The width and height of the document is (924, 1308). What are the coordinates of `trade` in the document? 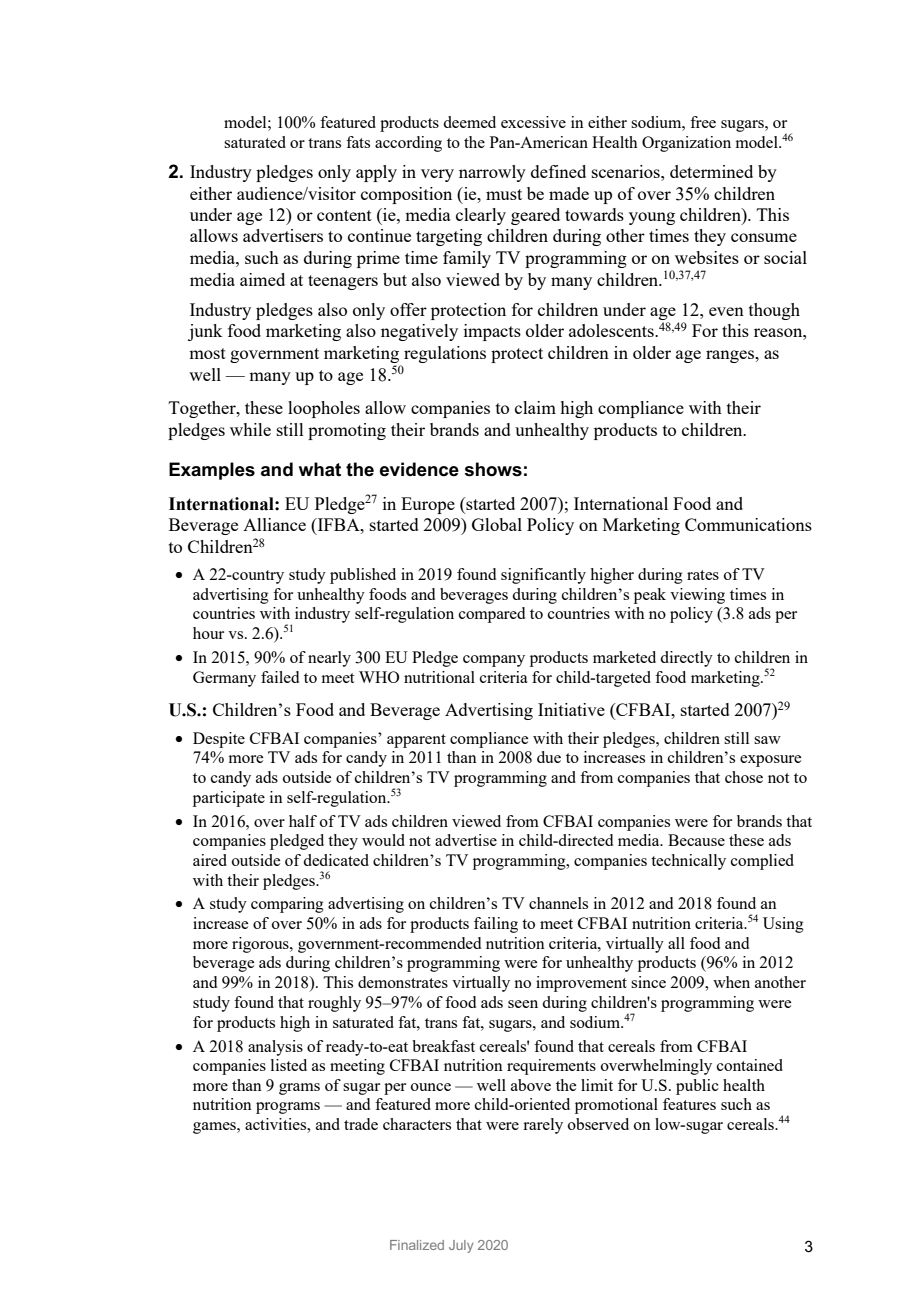 It's located at (361, 1124).
